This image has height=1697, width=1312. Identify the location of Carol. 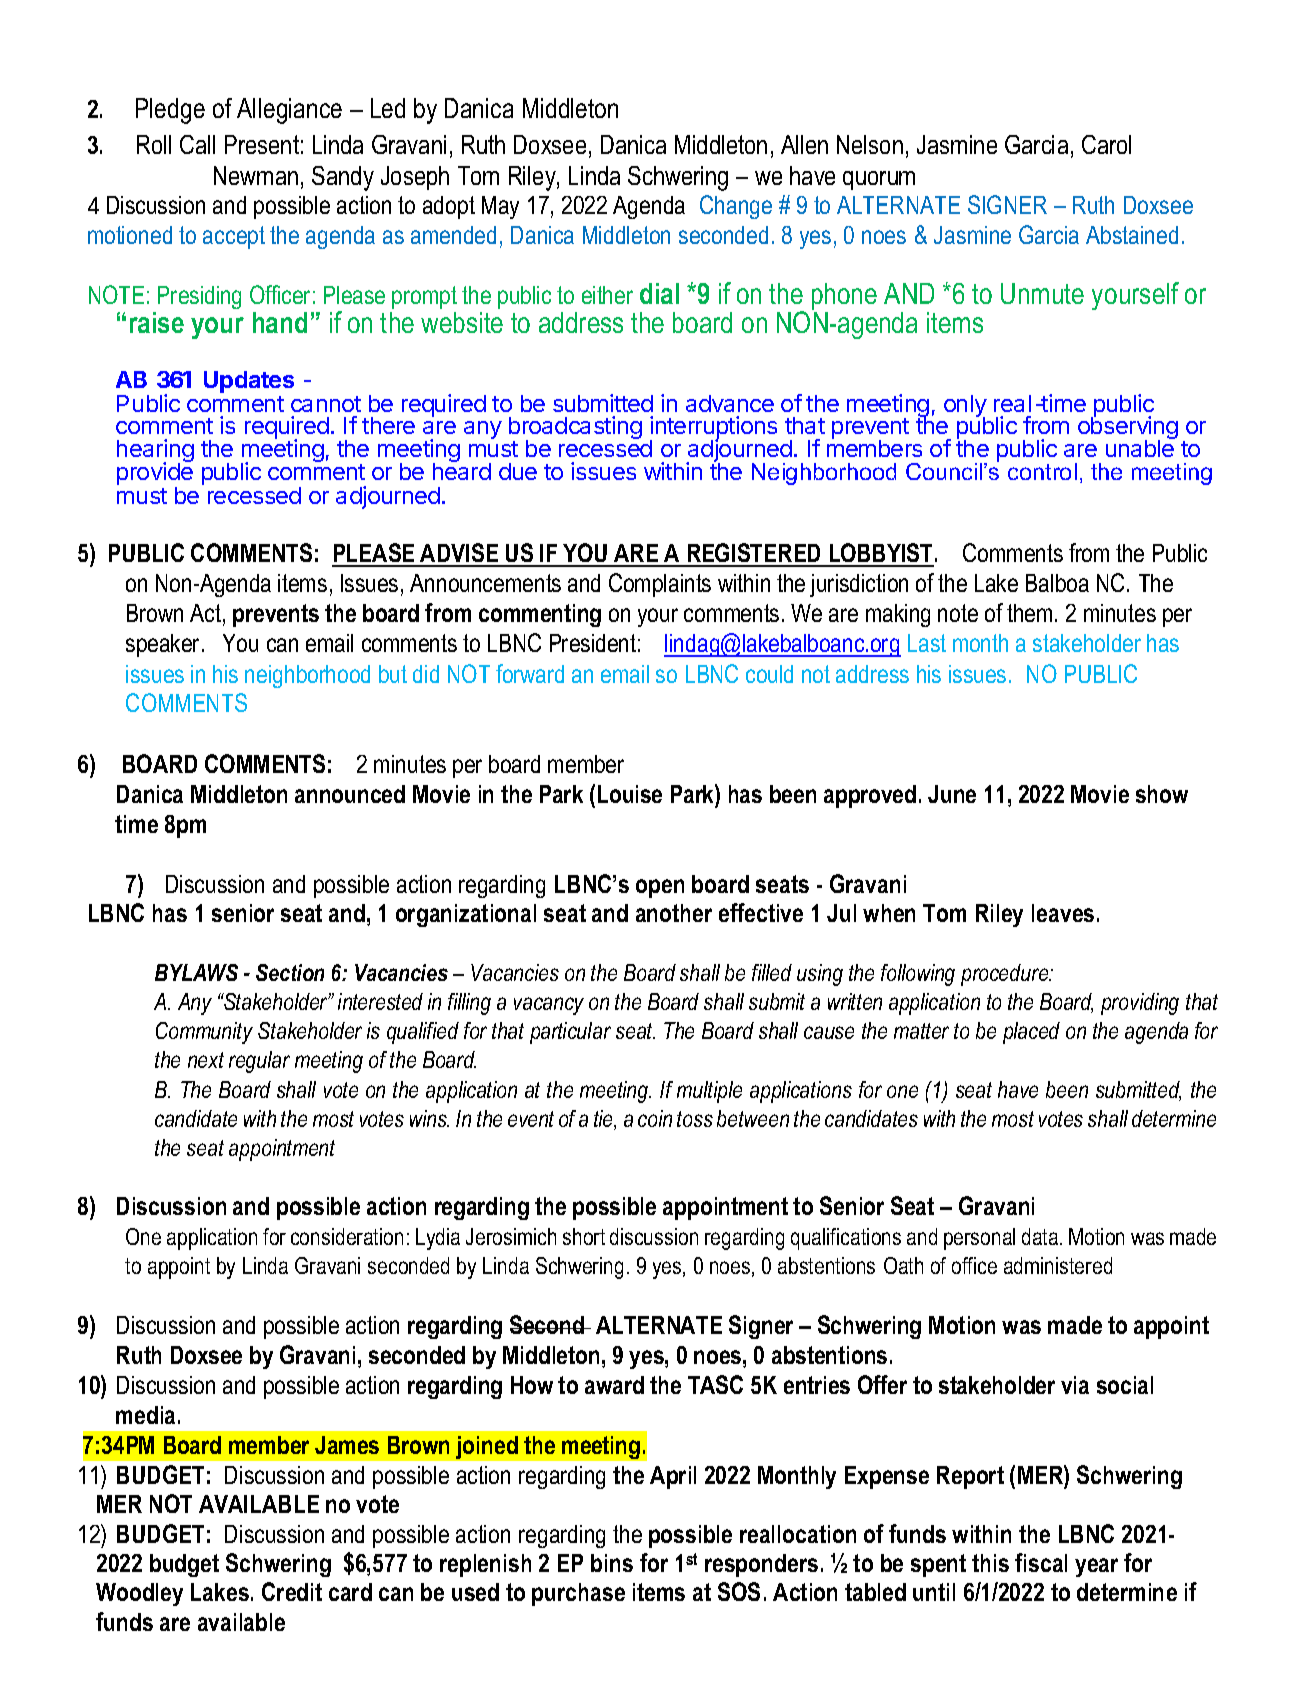
(1106, 144).
